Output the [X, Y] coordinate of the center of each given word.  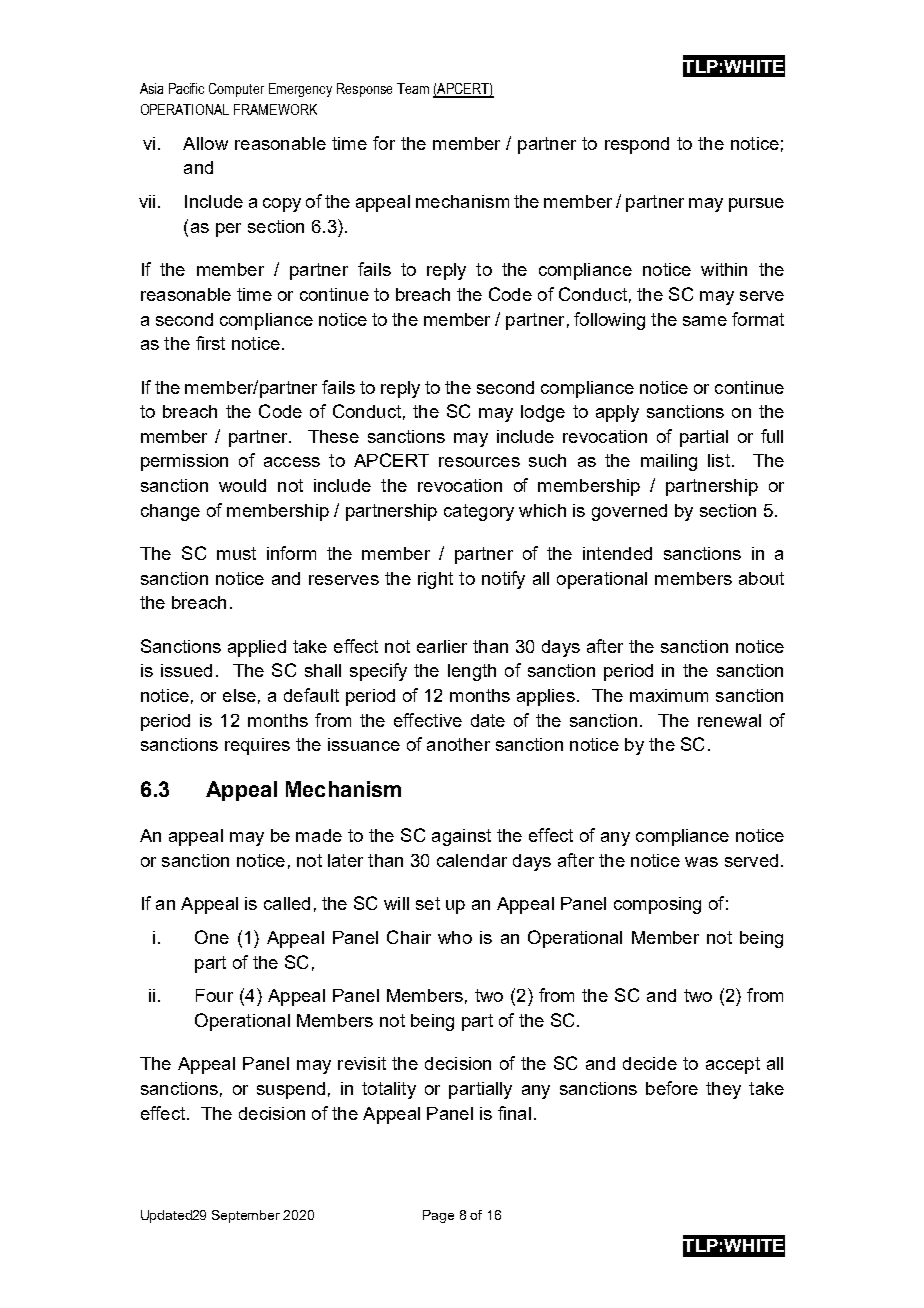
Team [413, 88]
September [246, 1216]
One [212, 937]
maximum [669, 695]
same [705, 321]
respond [637, 145]
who [455, 937]
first [210, 343]
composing [657, 905]
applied [257, 648]
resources [479, 462]
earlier [442, 646]
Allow [205, 143]
